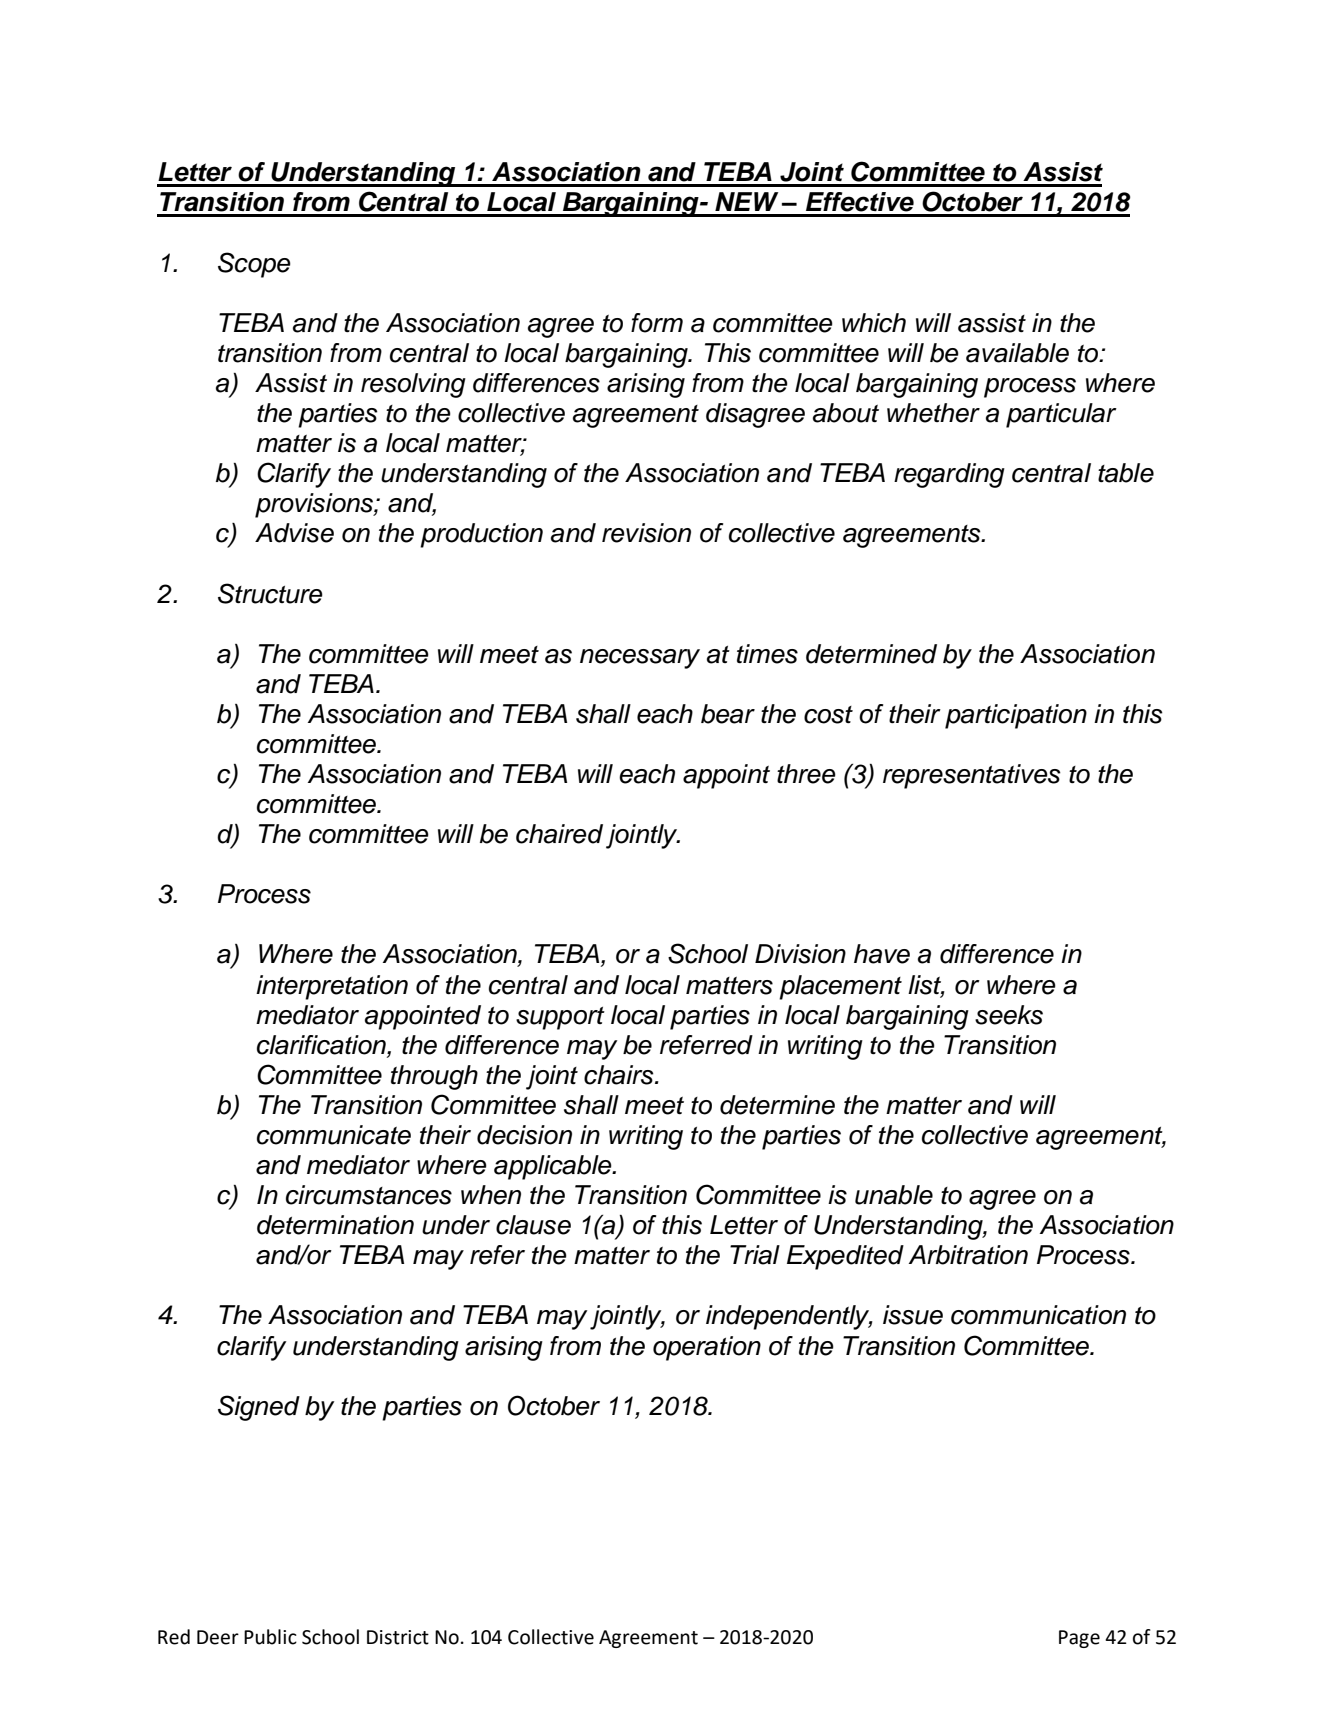 Image resolution: width=1334 pixels, height=1726 pixels. What do you see at coordinates (1016, 716) in the screenshot?
I see `participation` at bounding box center [1016, 716].
